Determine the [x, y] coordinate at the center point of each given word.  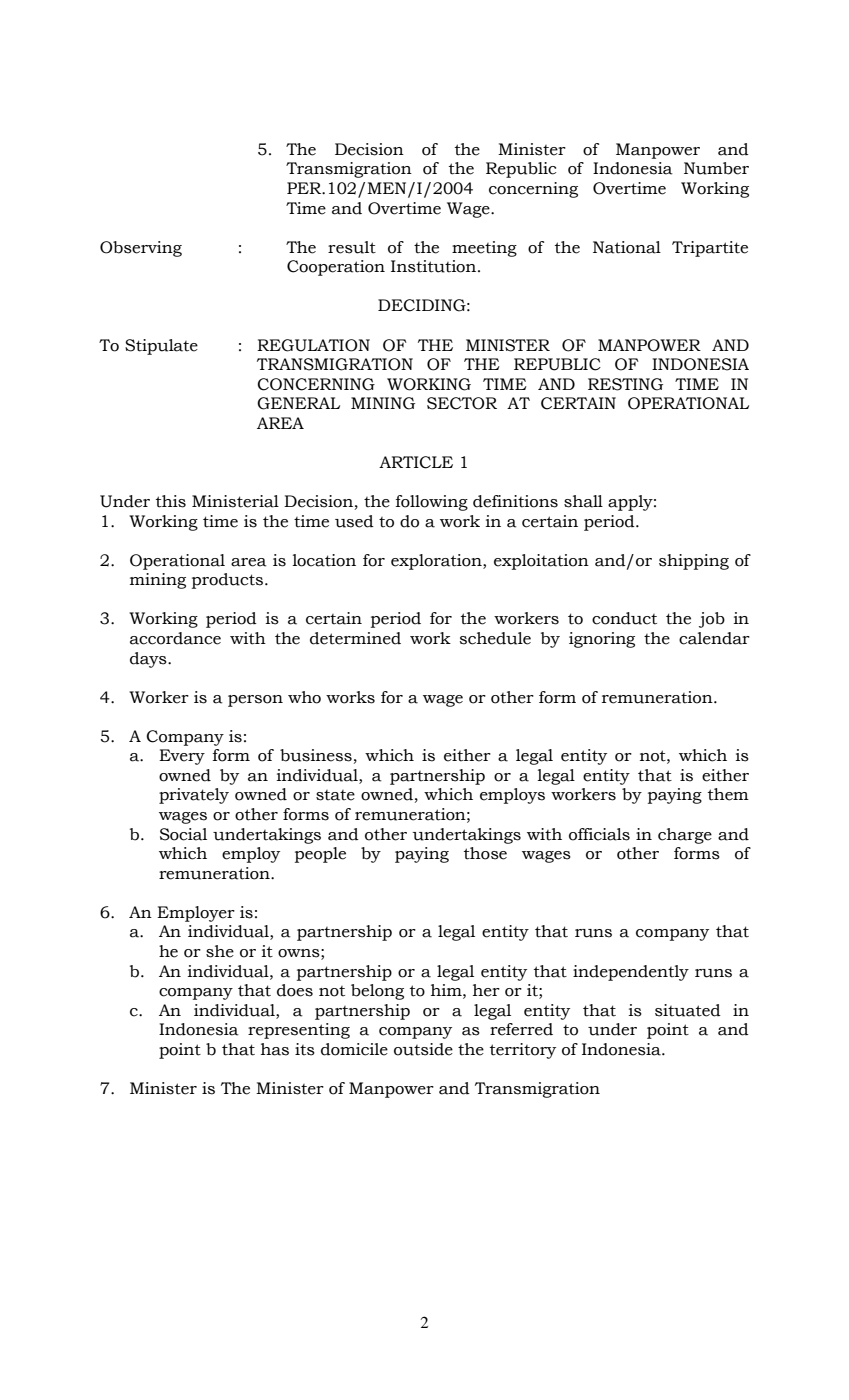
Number [716, 168]
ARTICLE [416, 462]
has [275, 1049]
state [335, 795]
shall [583, 501]
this [171, 501]
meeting [484, 249]
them [728, 794]
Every [182, 757]
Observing [141, 249]
